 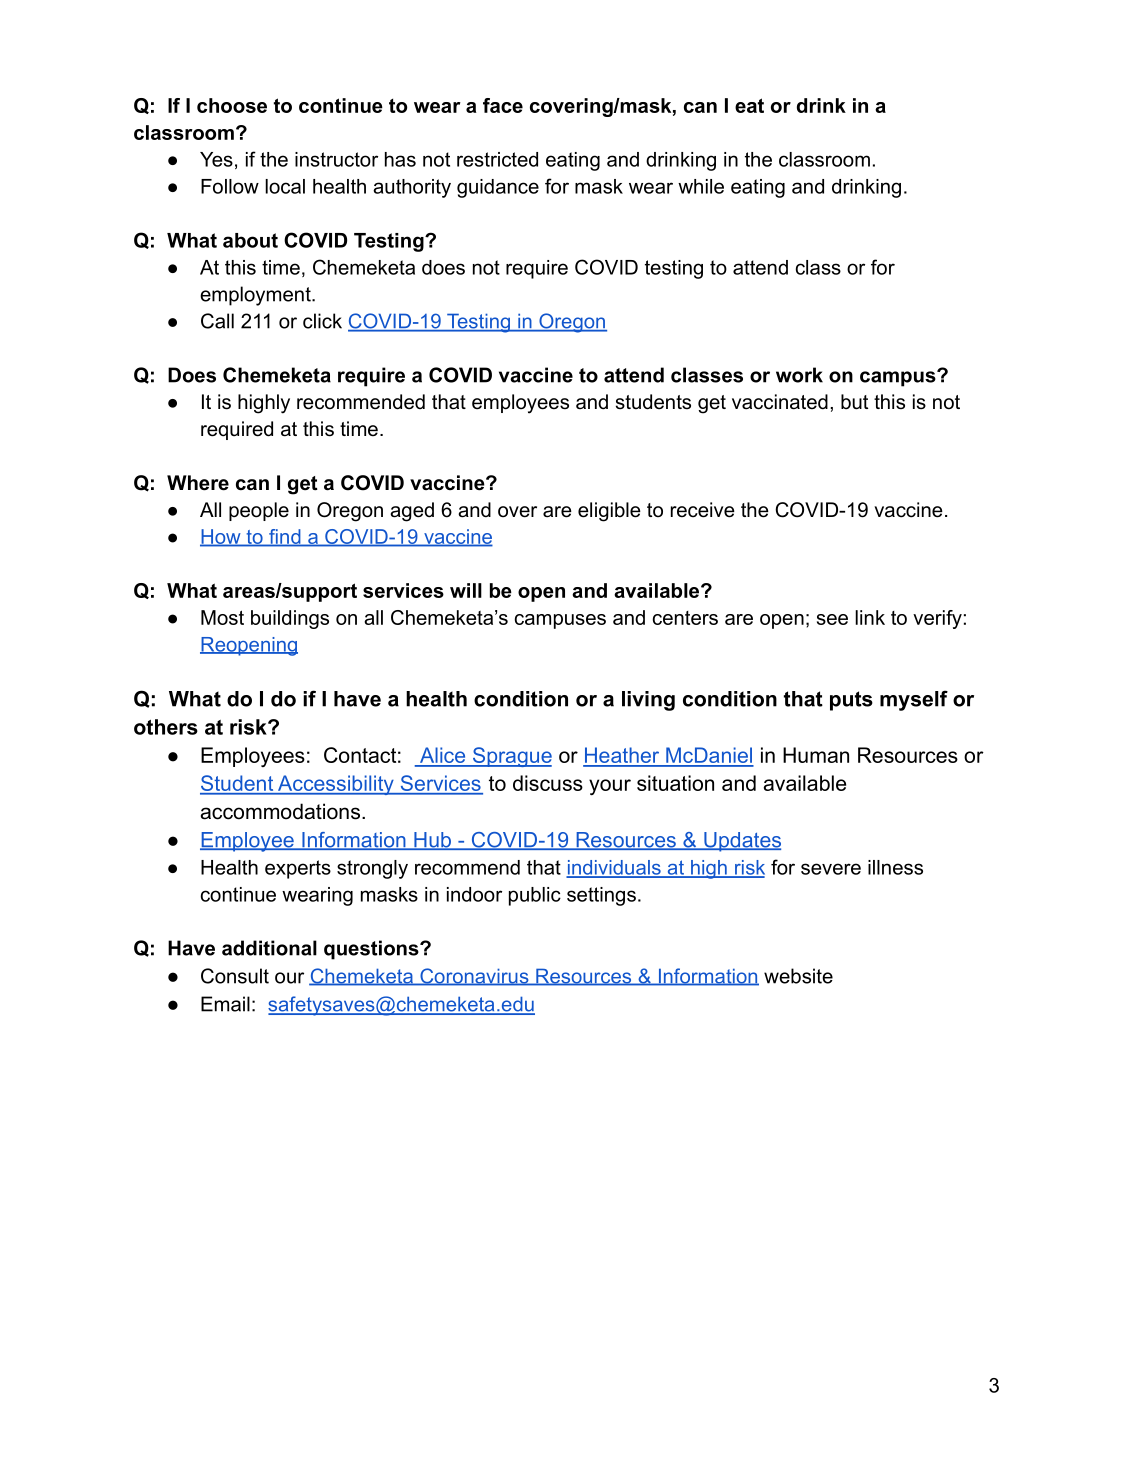 I want to click on choose, so click(x=232, y=105).
